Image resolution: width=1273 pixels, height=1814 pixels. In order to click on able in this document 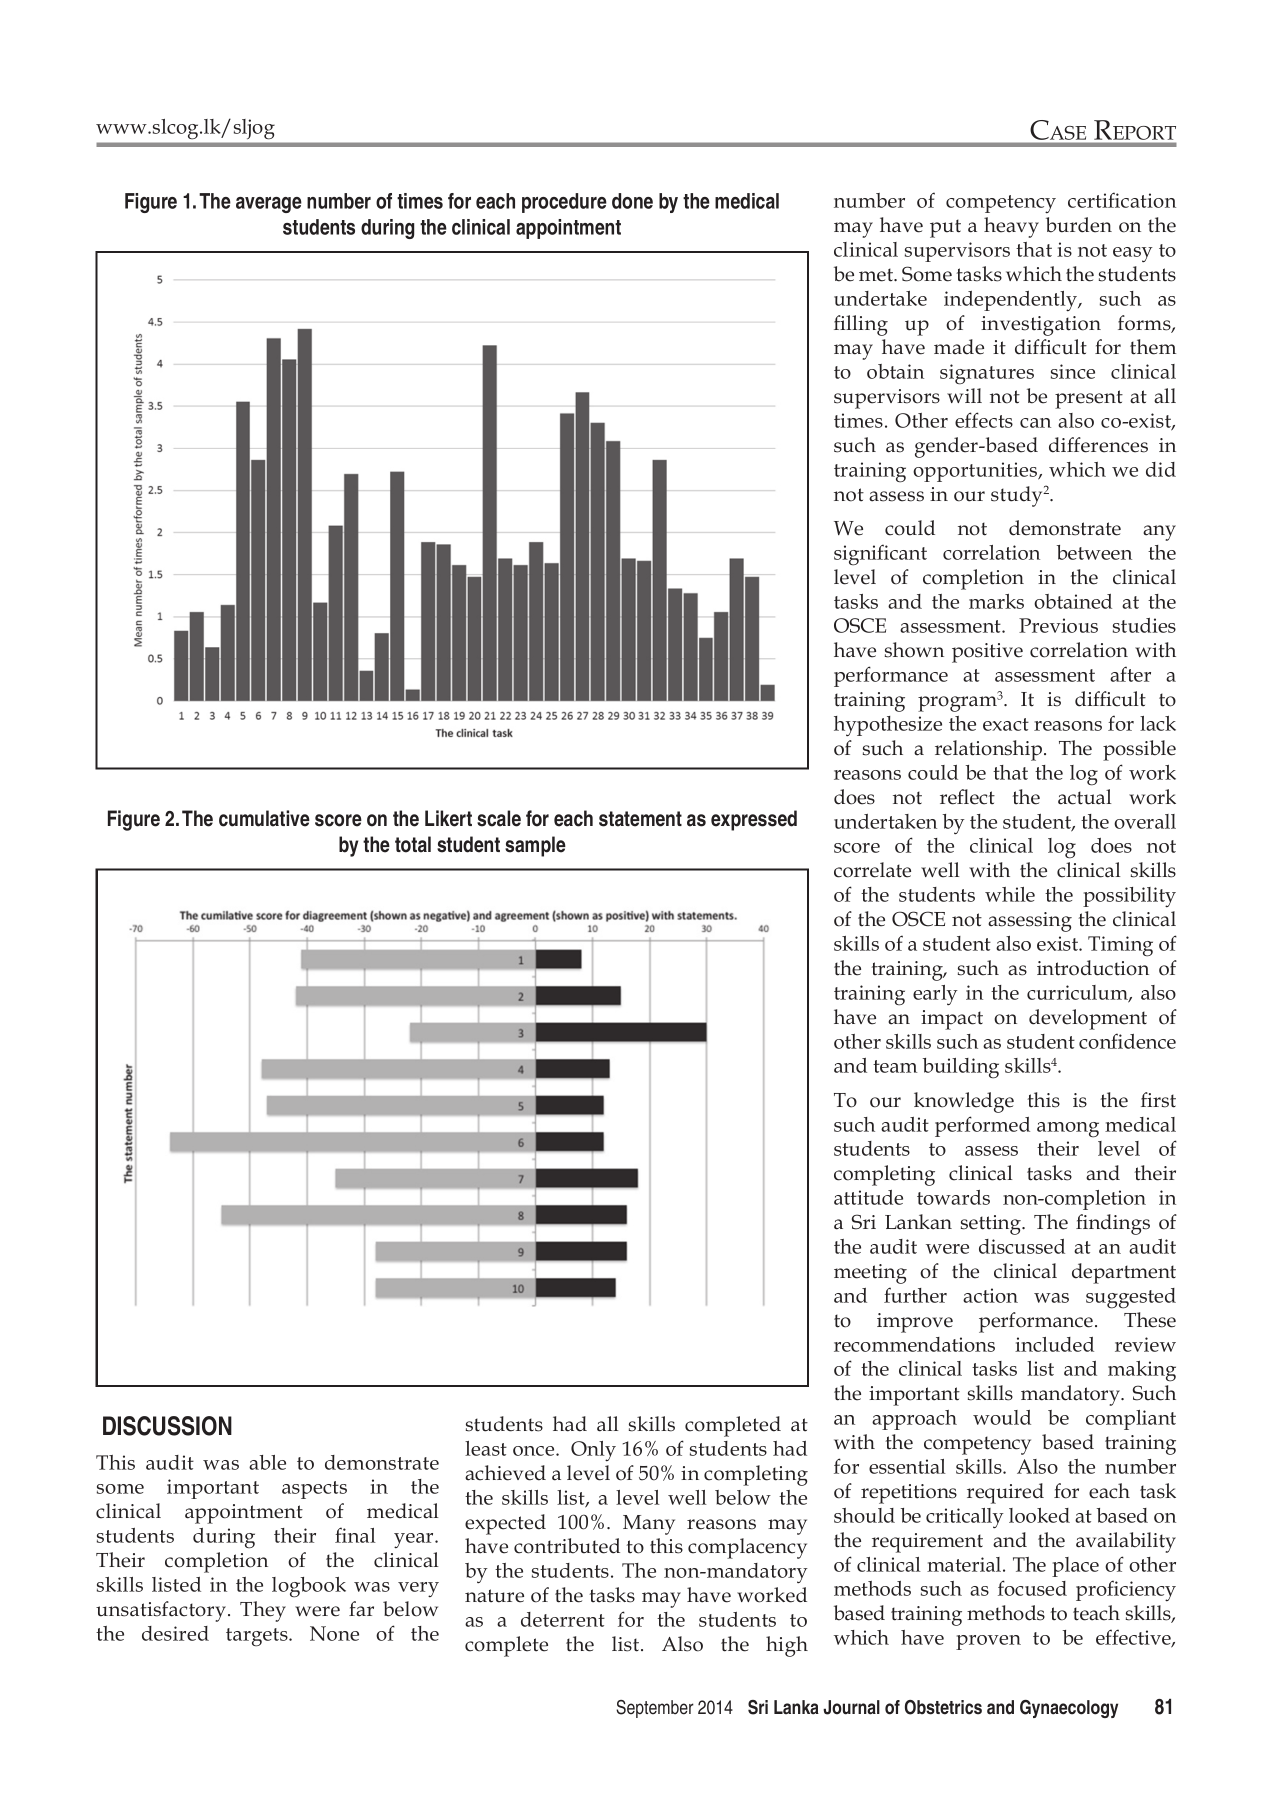, I will do `click(267, 1462)`.
